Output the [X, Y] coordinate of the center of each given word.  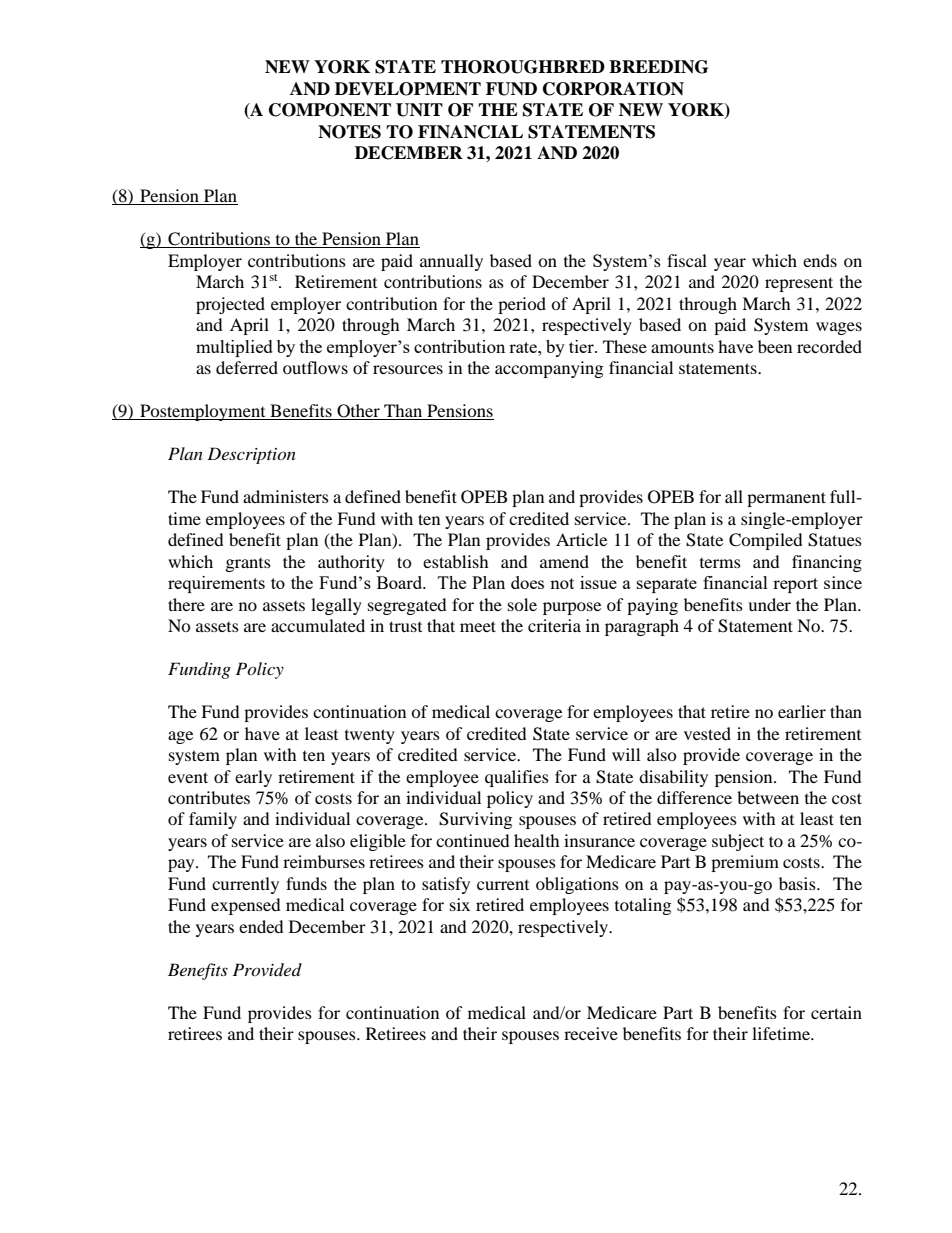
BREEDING [658, 67]
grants [248, 565]
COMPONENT [330, 110]
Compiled [766, 541]
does [527, 582]
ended [261, 926]
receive [591, 1033]
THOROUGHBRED [523, 67]
